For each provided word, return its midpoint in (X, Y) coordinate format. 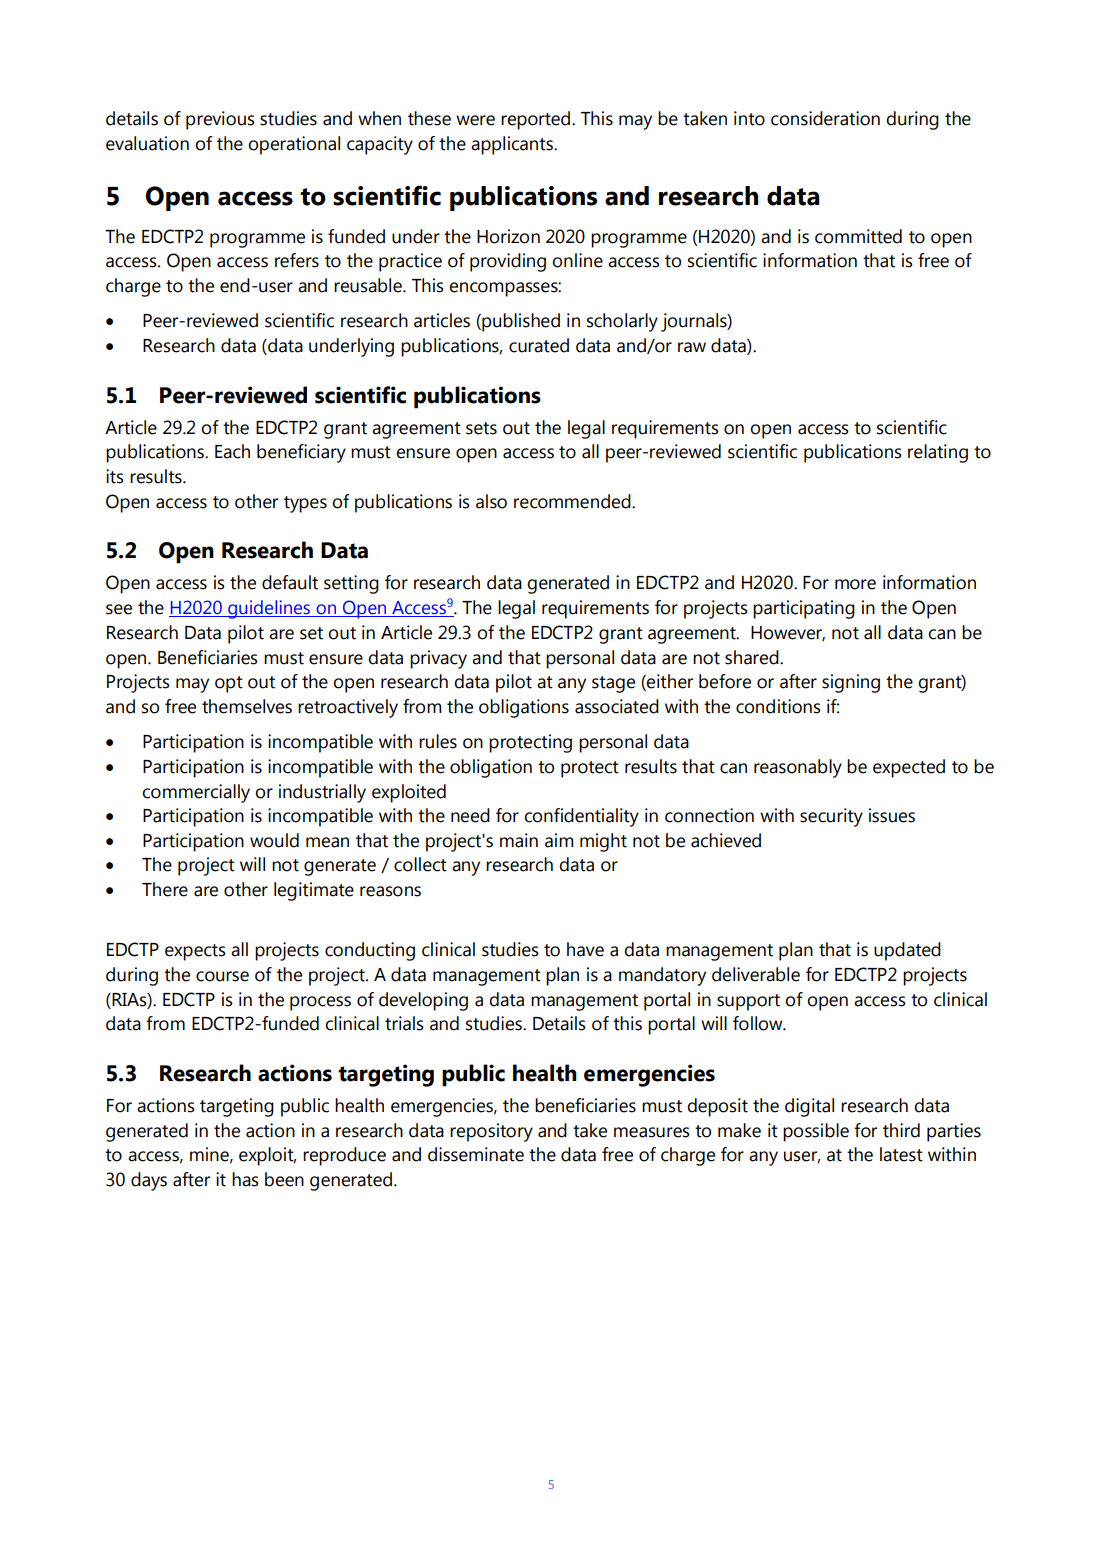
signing (851, 683)
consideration (825, 118)
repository (491, 1132)
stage (613, 684)
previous (220, 120)
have (585, 949)
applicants (513, 145)
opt (229, 684)
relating (938, 453)
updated (907, 951)
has (245, 1179)
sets (481, 428)
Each (232, 451)
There (165, 889)
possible (816, 1132)
